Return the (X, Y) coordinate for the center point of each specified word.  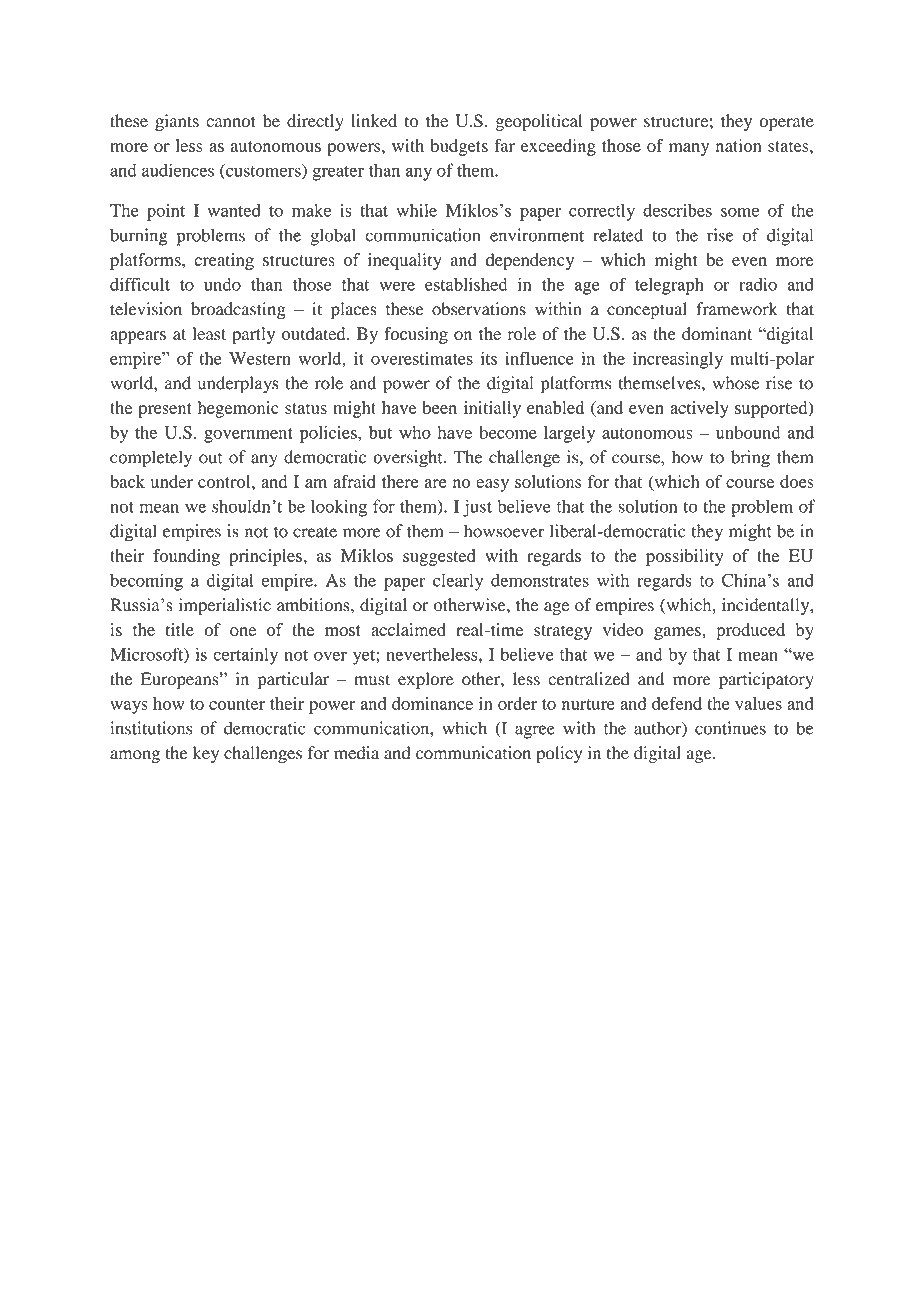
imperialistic (225, 606)
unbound (748, 432)
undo (222, 284)
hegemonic (238, 409)
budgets (459, 147)
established (466, 284)
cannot (231, 122)
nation (739, 145)
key (206, 754)
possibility (685, 557)
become (508, 432)
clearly (458, 582)
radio (758, 284)
